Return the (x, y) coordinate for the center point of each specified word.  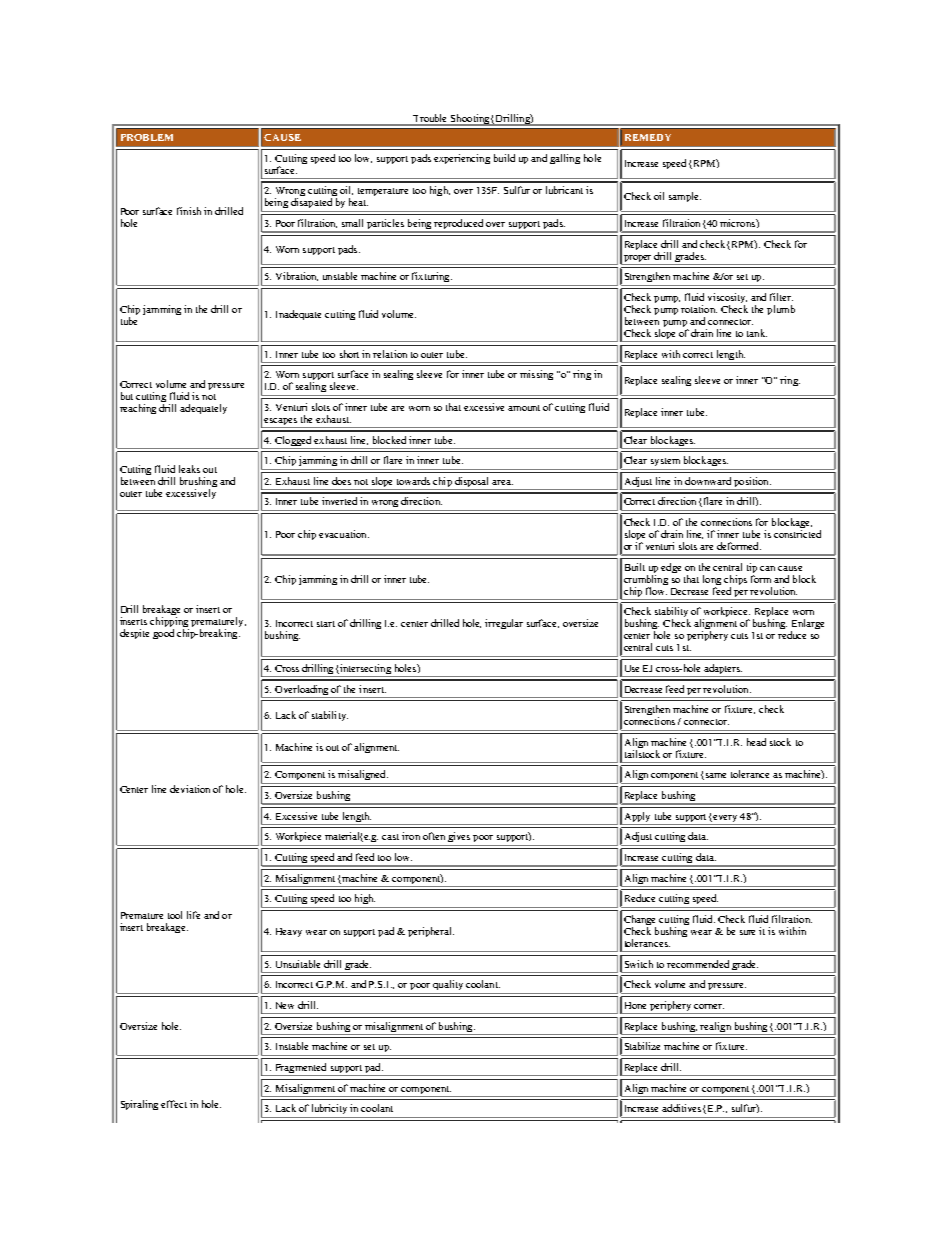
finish (189, 211)
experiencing (462, 159)
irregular (504, 624)
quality (448, 985)
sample (685, 197)
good (163, 634)
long (712, 581)
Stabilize (642, 1046)
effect (174, 1104)
